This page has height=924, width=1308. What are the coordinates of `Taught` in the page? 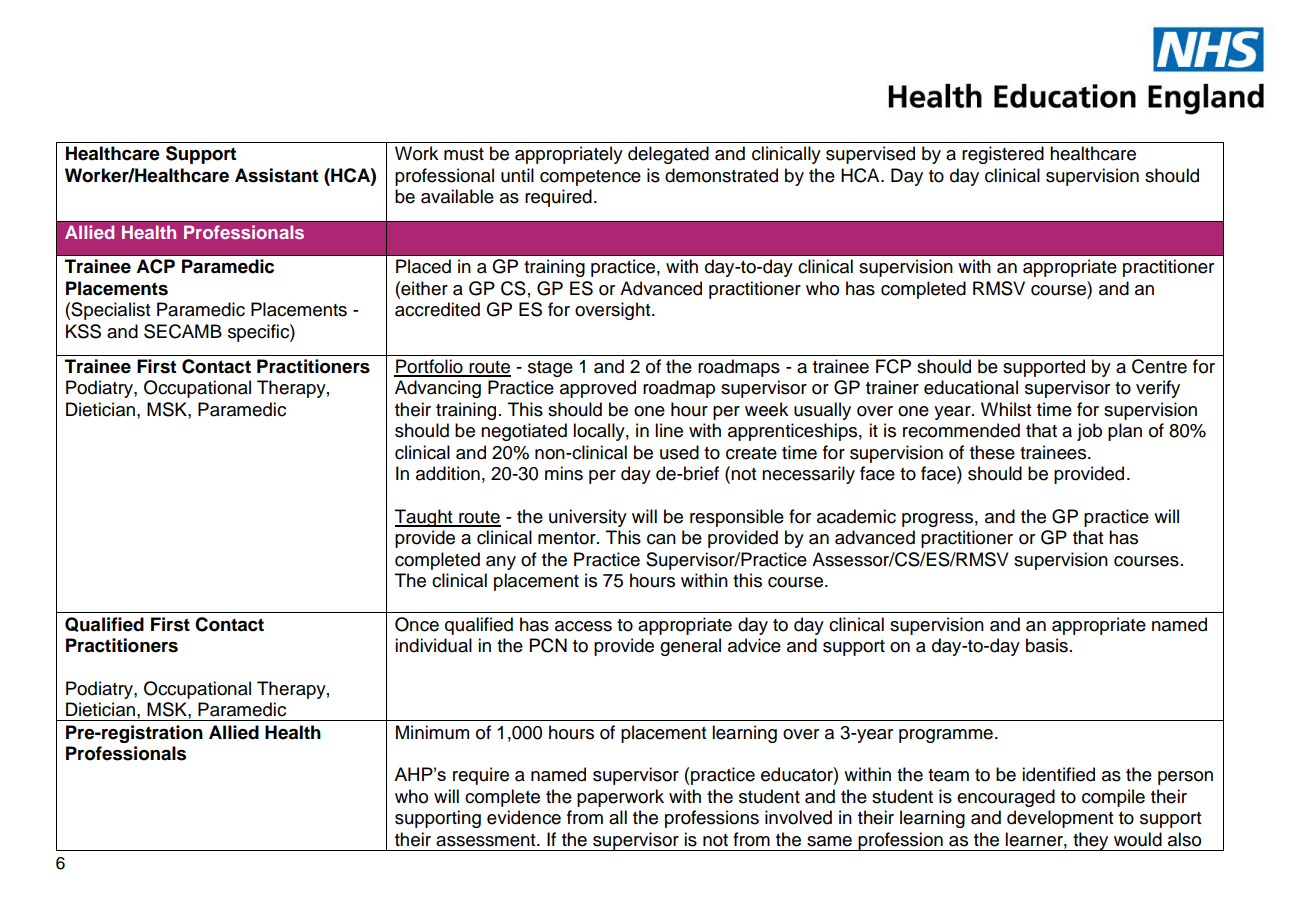 It's located at (425, 518).
